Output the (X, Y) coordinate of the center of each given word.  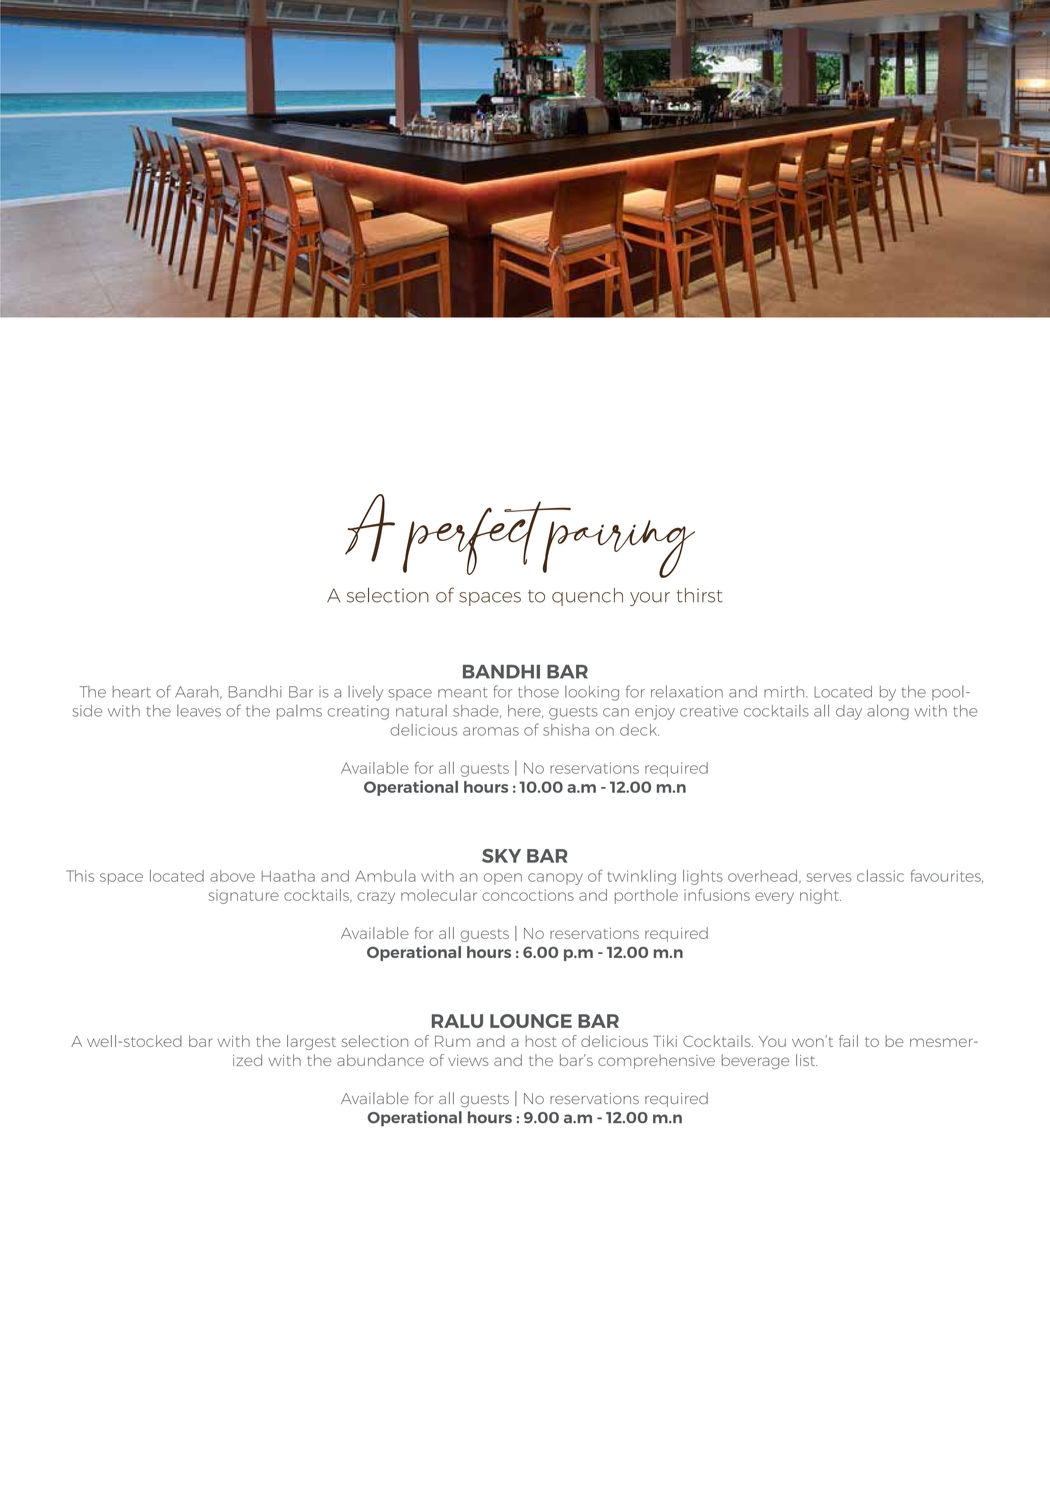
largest (311, 1042)
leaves (199, 711)
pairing (618, 549)
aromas (491, 731)
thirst (699, 595)
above (232, 876)
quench (587, 597)
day (849, 712)
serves (829, 877)
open (503, 879)
